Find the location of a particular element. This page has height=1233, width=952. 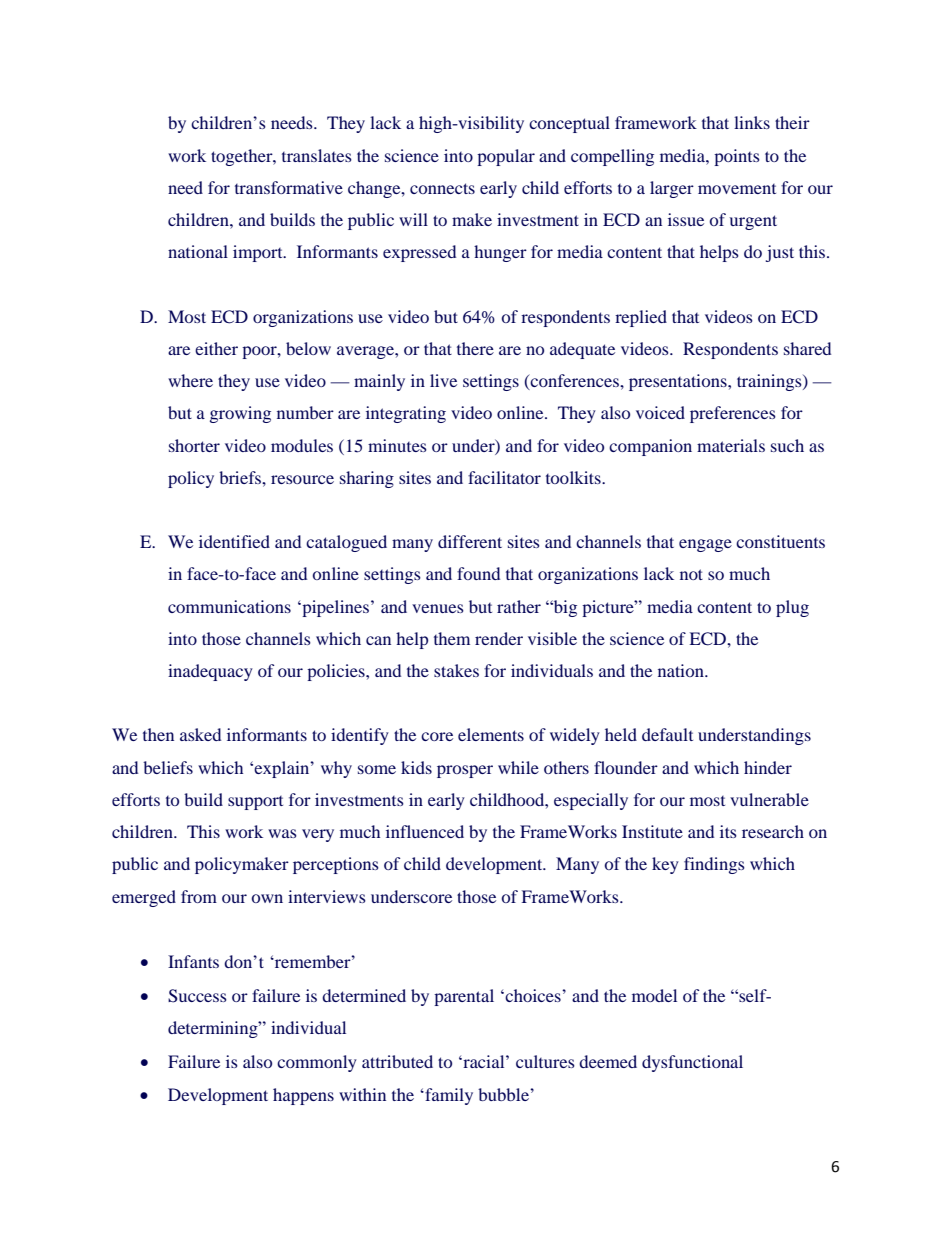

communications is located at coordinates (229, 606).
